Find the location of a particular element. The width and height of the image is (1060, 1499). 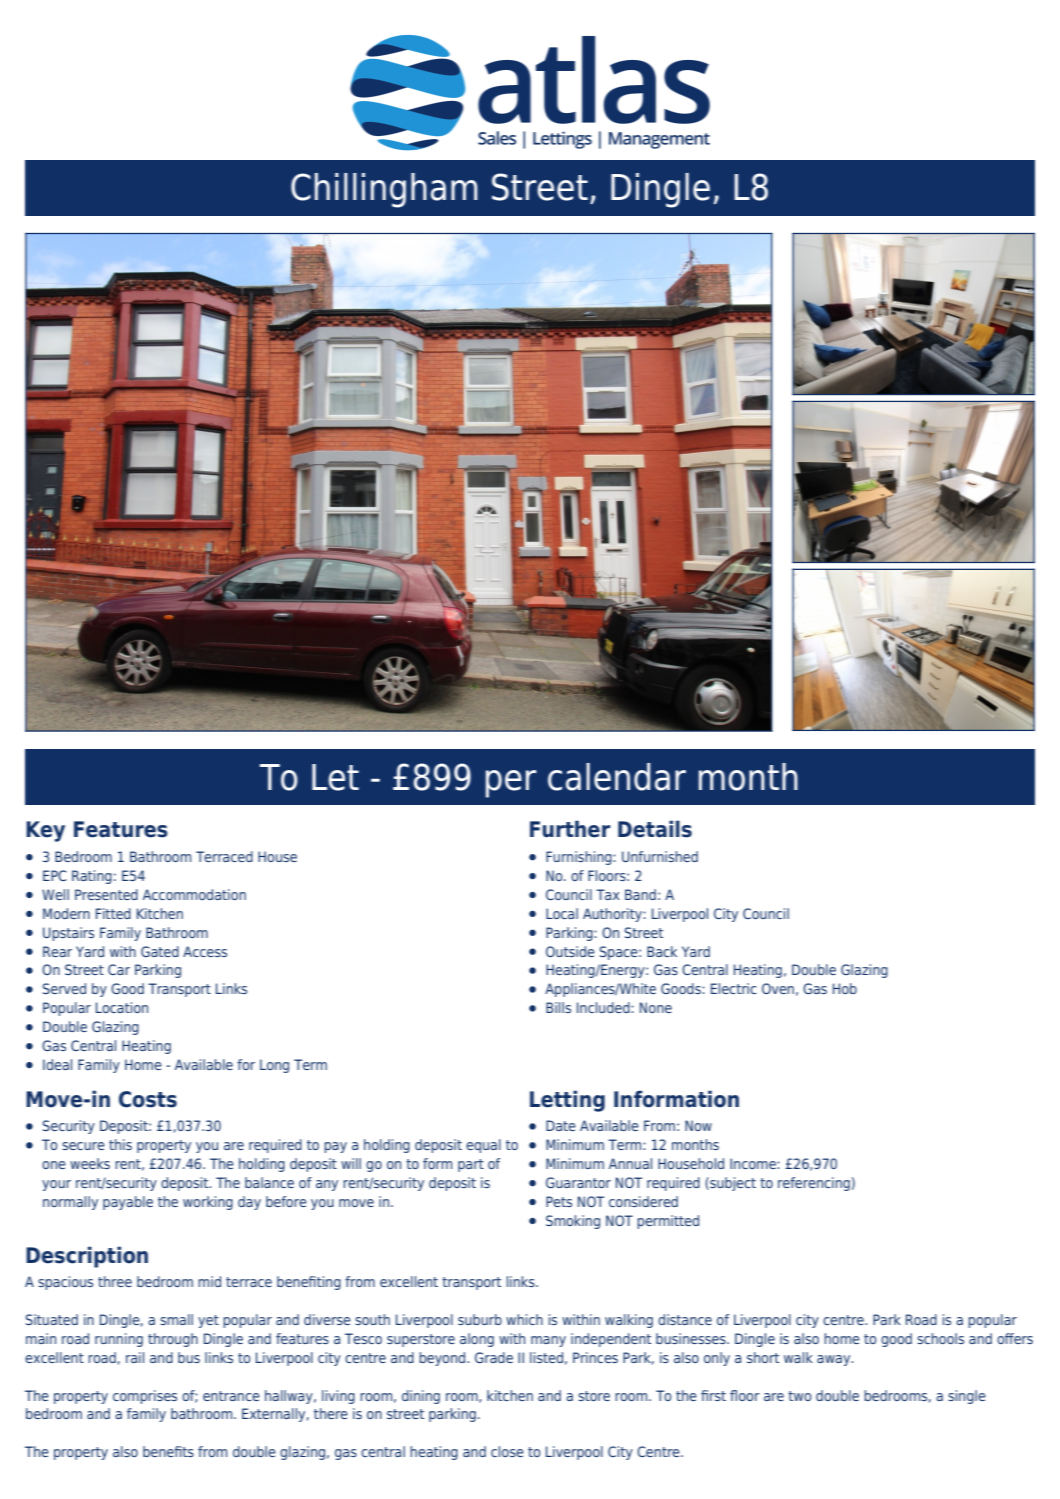

close is located at coordinates (507, 1451).
